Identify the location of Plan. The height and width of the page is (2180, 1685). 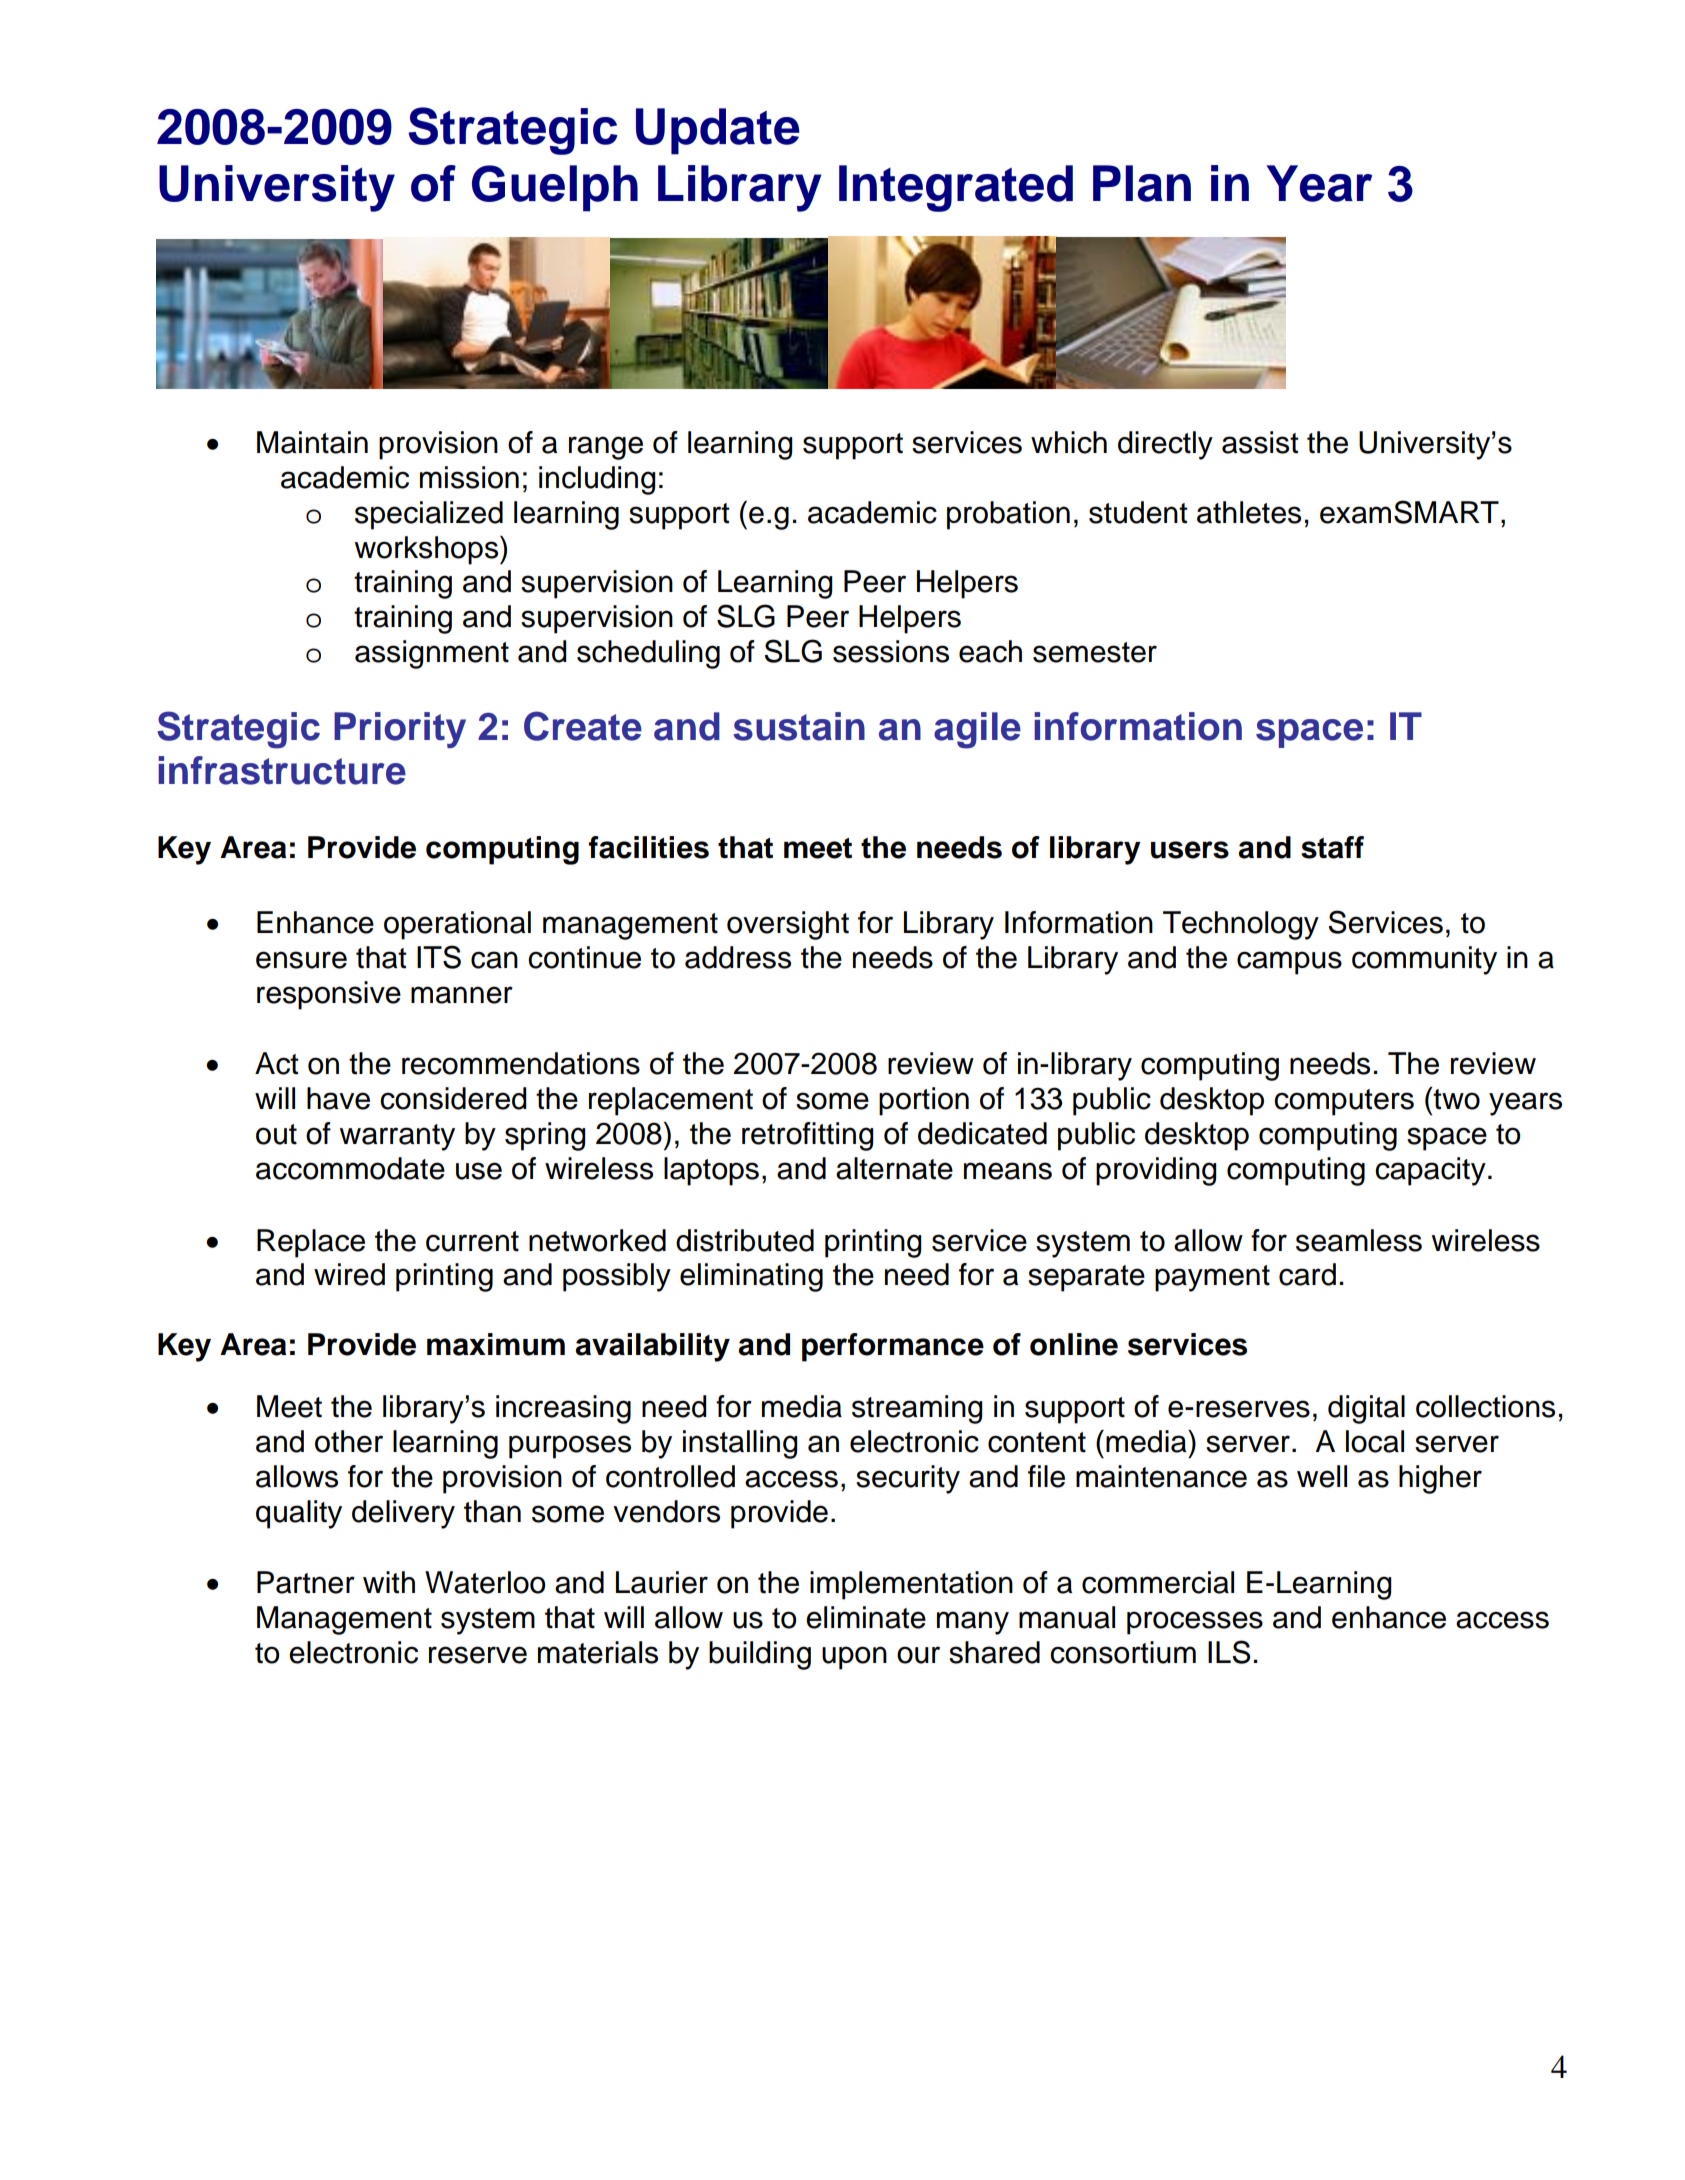
(1142, 183).
